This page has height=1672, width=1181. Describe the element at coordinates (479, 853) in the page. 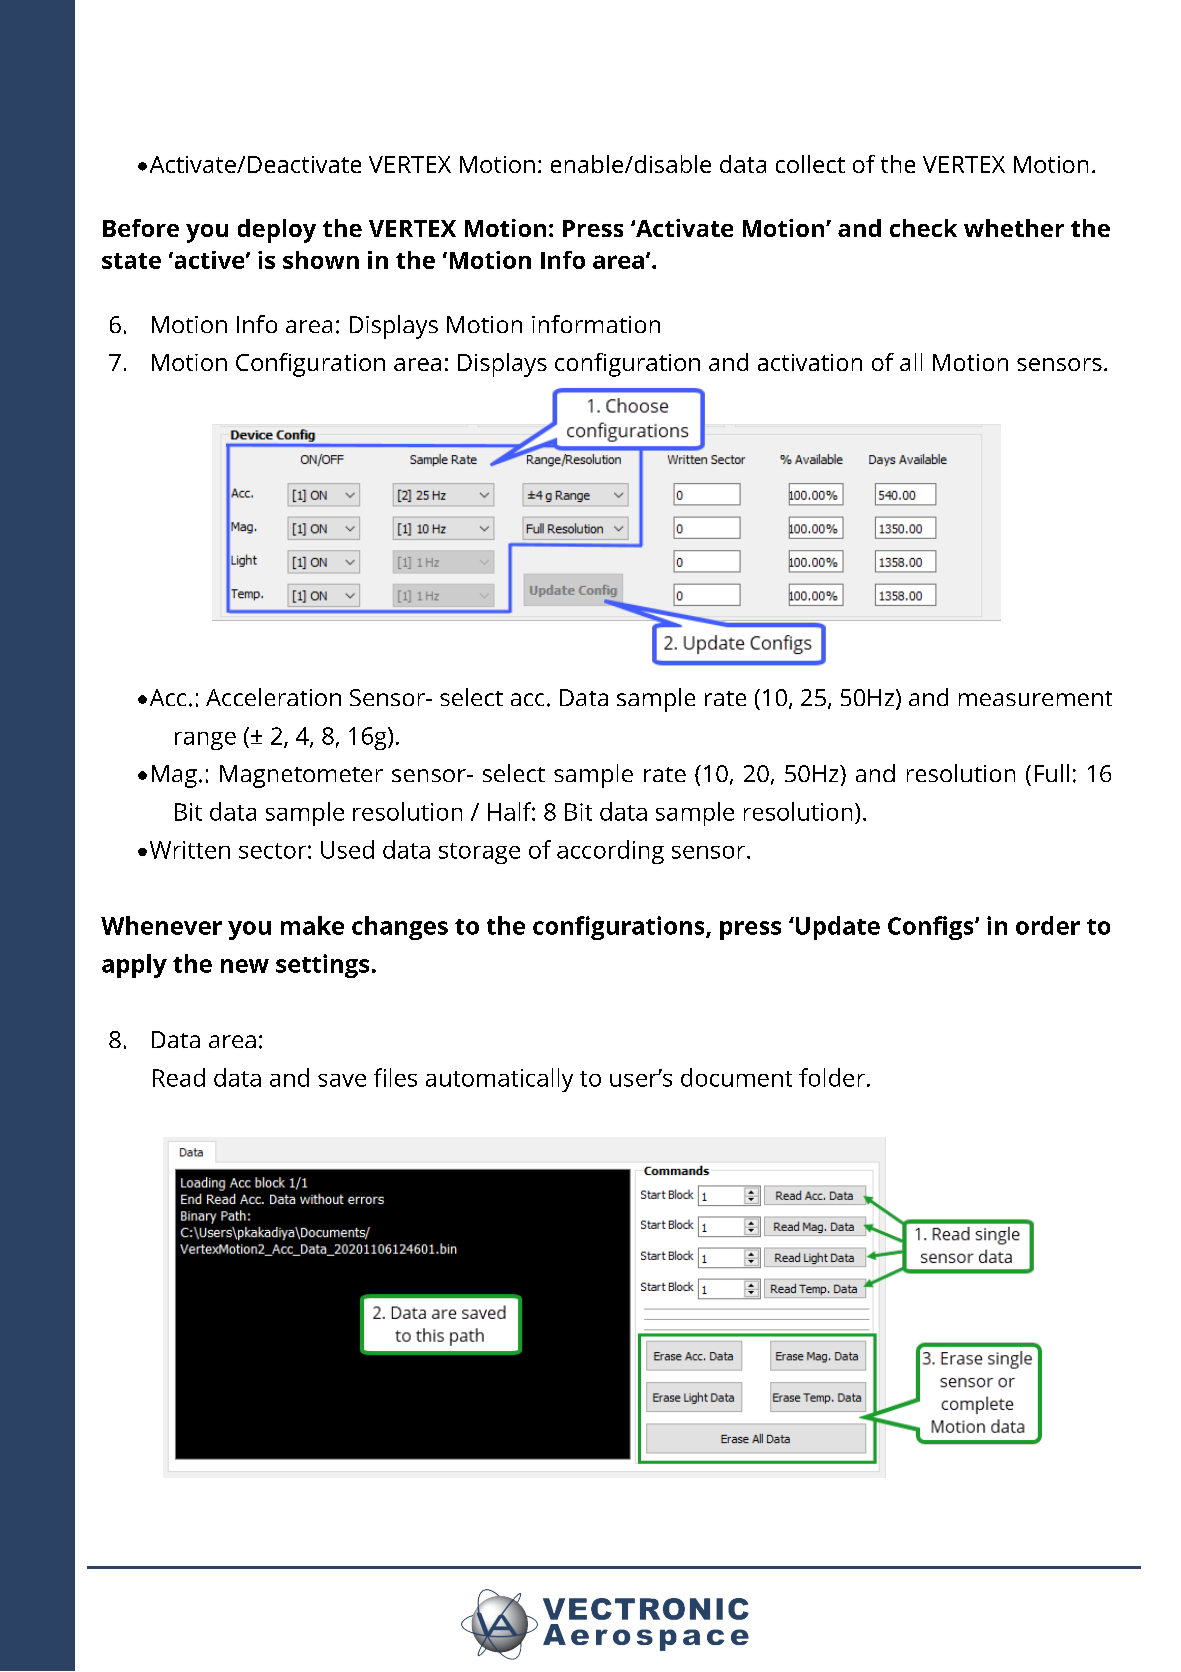

I see `storage` at that location.
